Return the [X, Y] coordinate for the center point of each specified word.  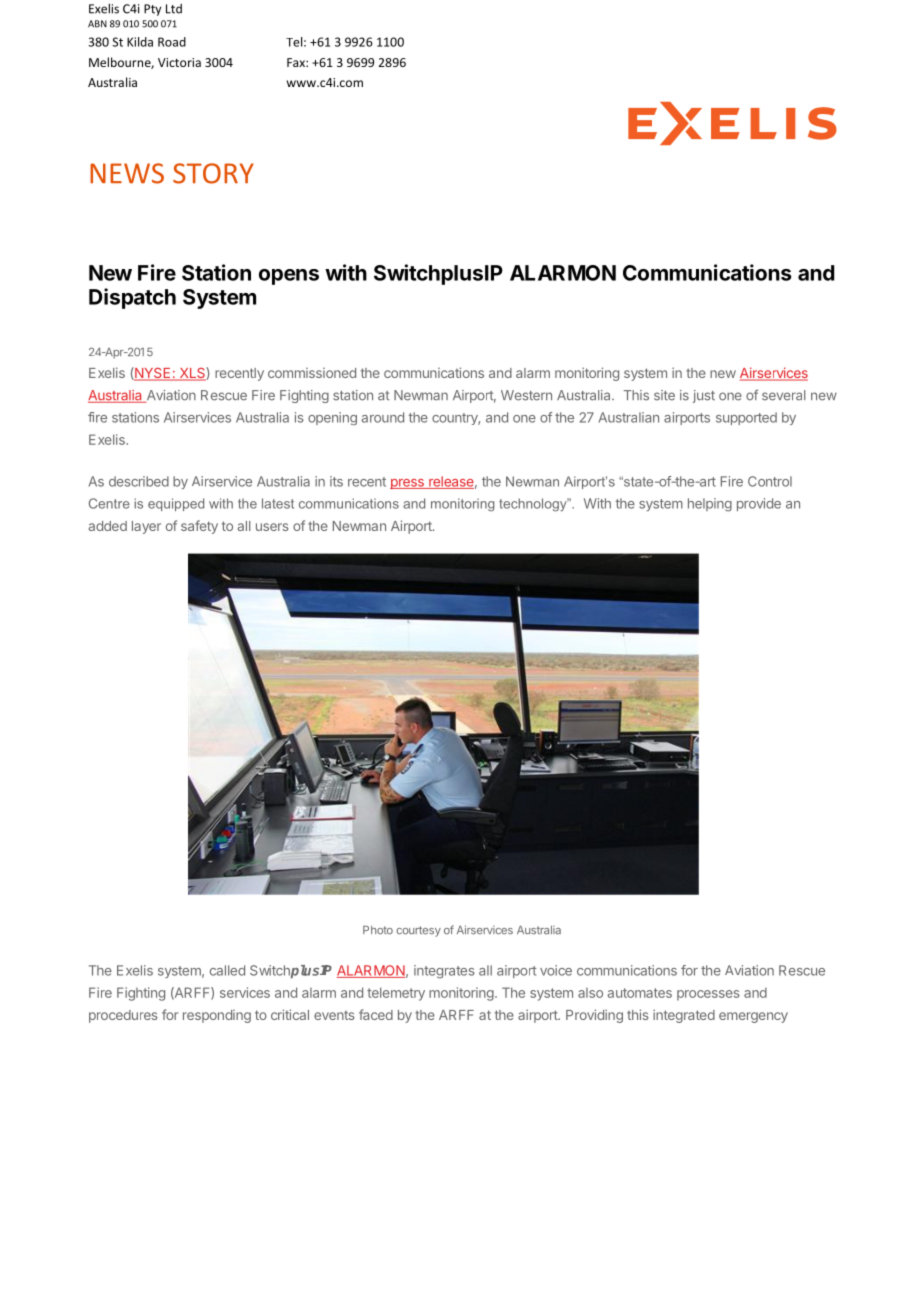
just [704, 396]
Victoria [179, 62]
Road [172, 42]
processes [708, 995]
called [227, 970]
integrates [444, 972]
